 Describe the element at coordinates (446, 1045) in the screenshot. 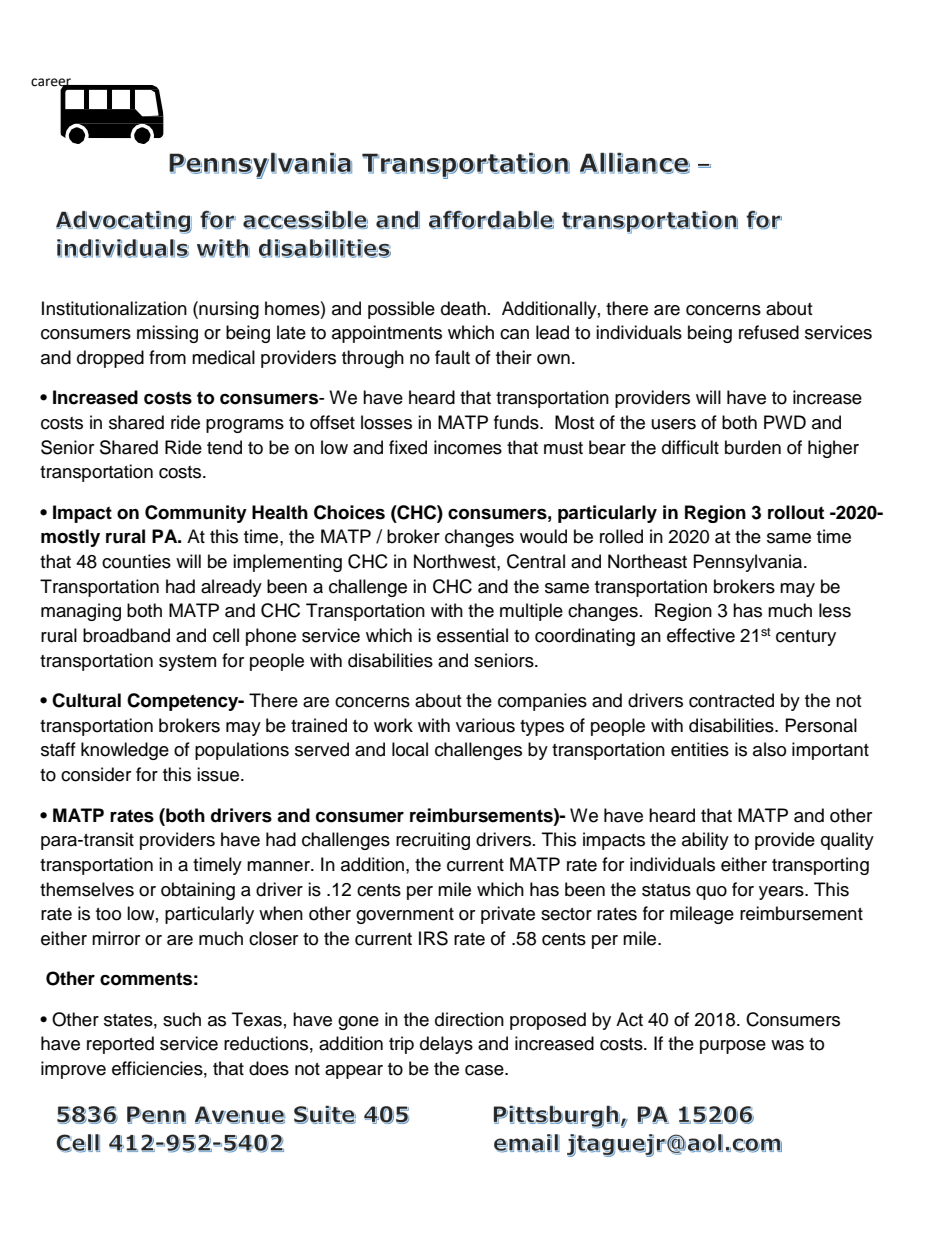

I see `delays` at that location.
